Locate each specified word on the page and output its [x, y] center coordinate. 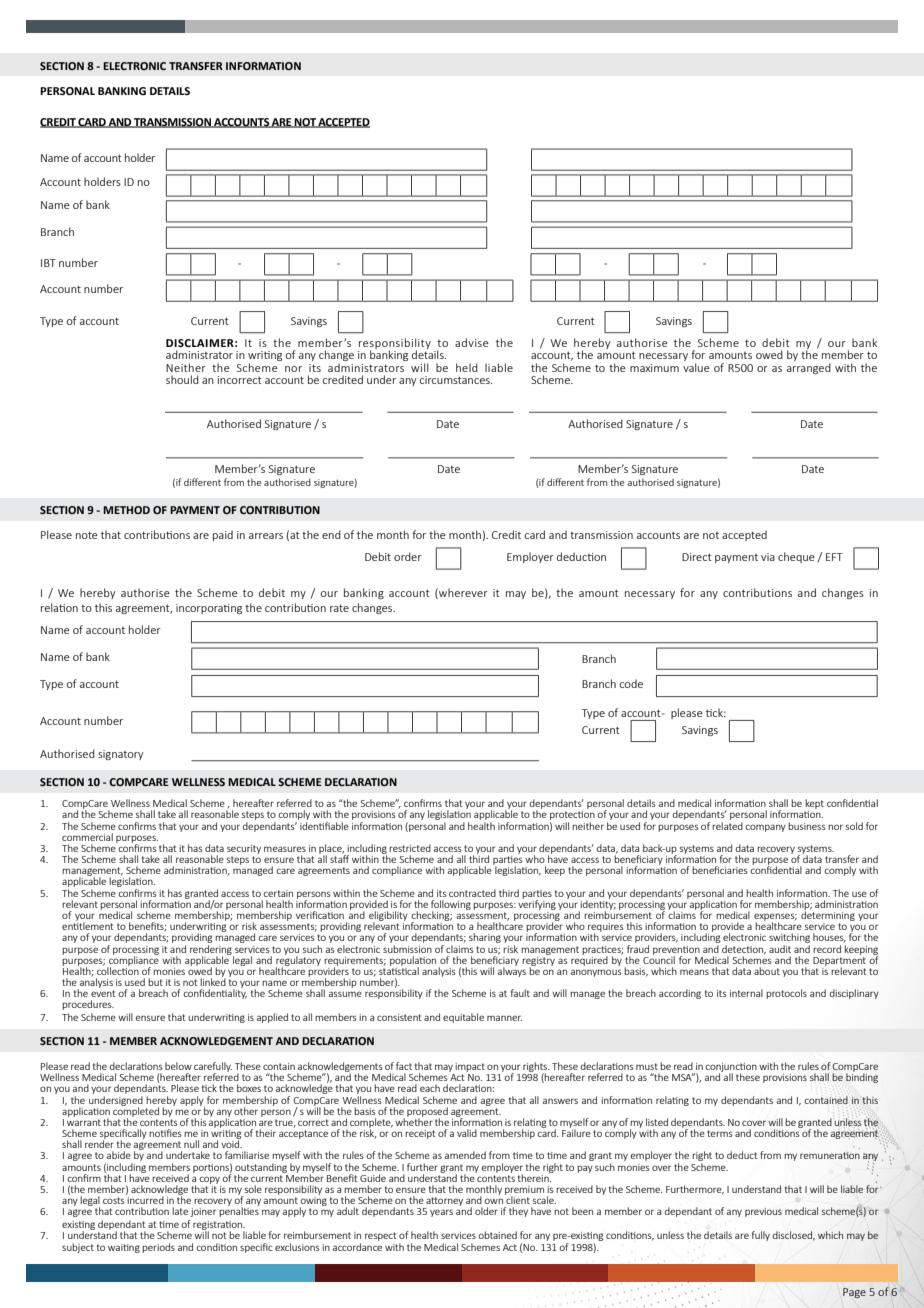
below [178, 1066]
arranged [809, 368]
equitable [463, 1018]
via [768, 557]
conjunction [731, 1068]
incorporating [209, 609]
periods [158, 1248]
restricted [410, 848]
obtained [497, 1235]
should [182, 379]
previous [763, 1212]
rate [339, 608]
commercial [87, 837]
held [467, 367]
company [765, 828]
